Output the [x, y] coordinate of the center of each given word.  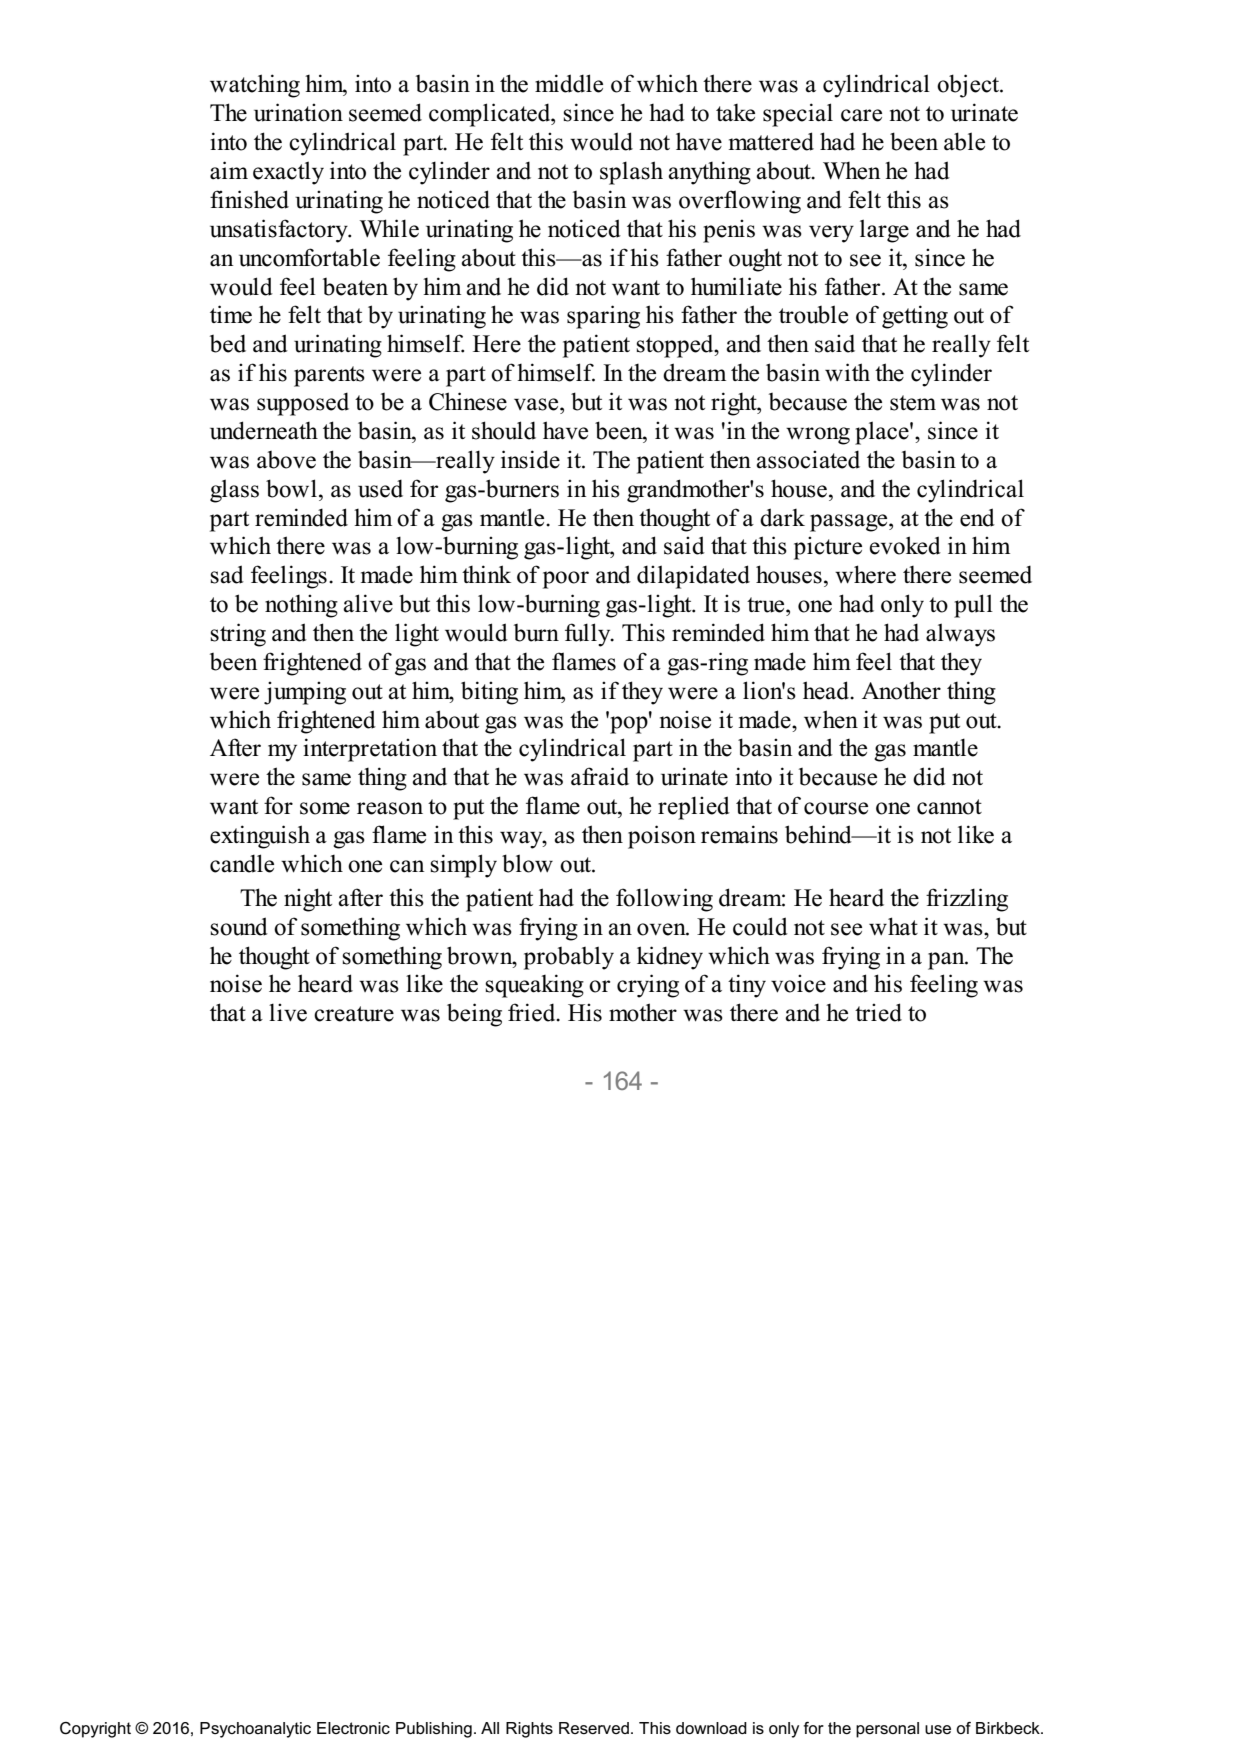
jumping [305, 693]
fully [589, 635]
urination [298, 112]
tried [878, 1012]
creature [354, 1014]
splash [631, 173]
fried [533, 1012]
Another [901, 691]
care [861, 115]
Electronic [353, 1728]
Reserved [594, 1728]
